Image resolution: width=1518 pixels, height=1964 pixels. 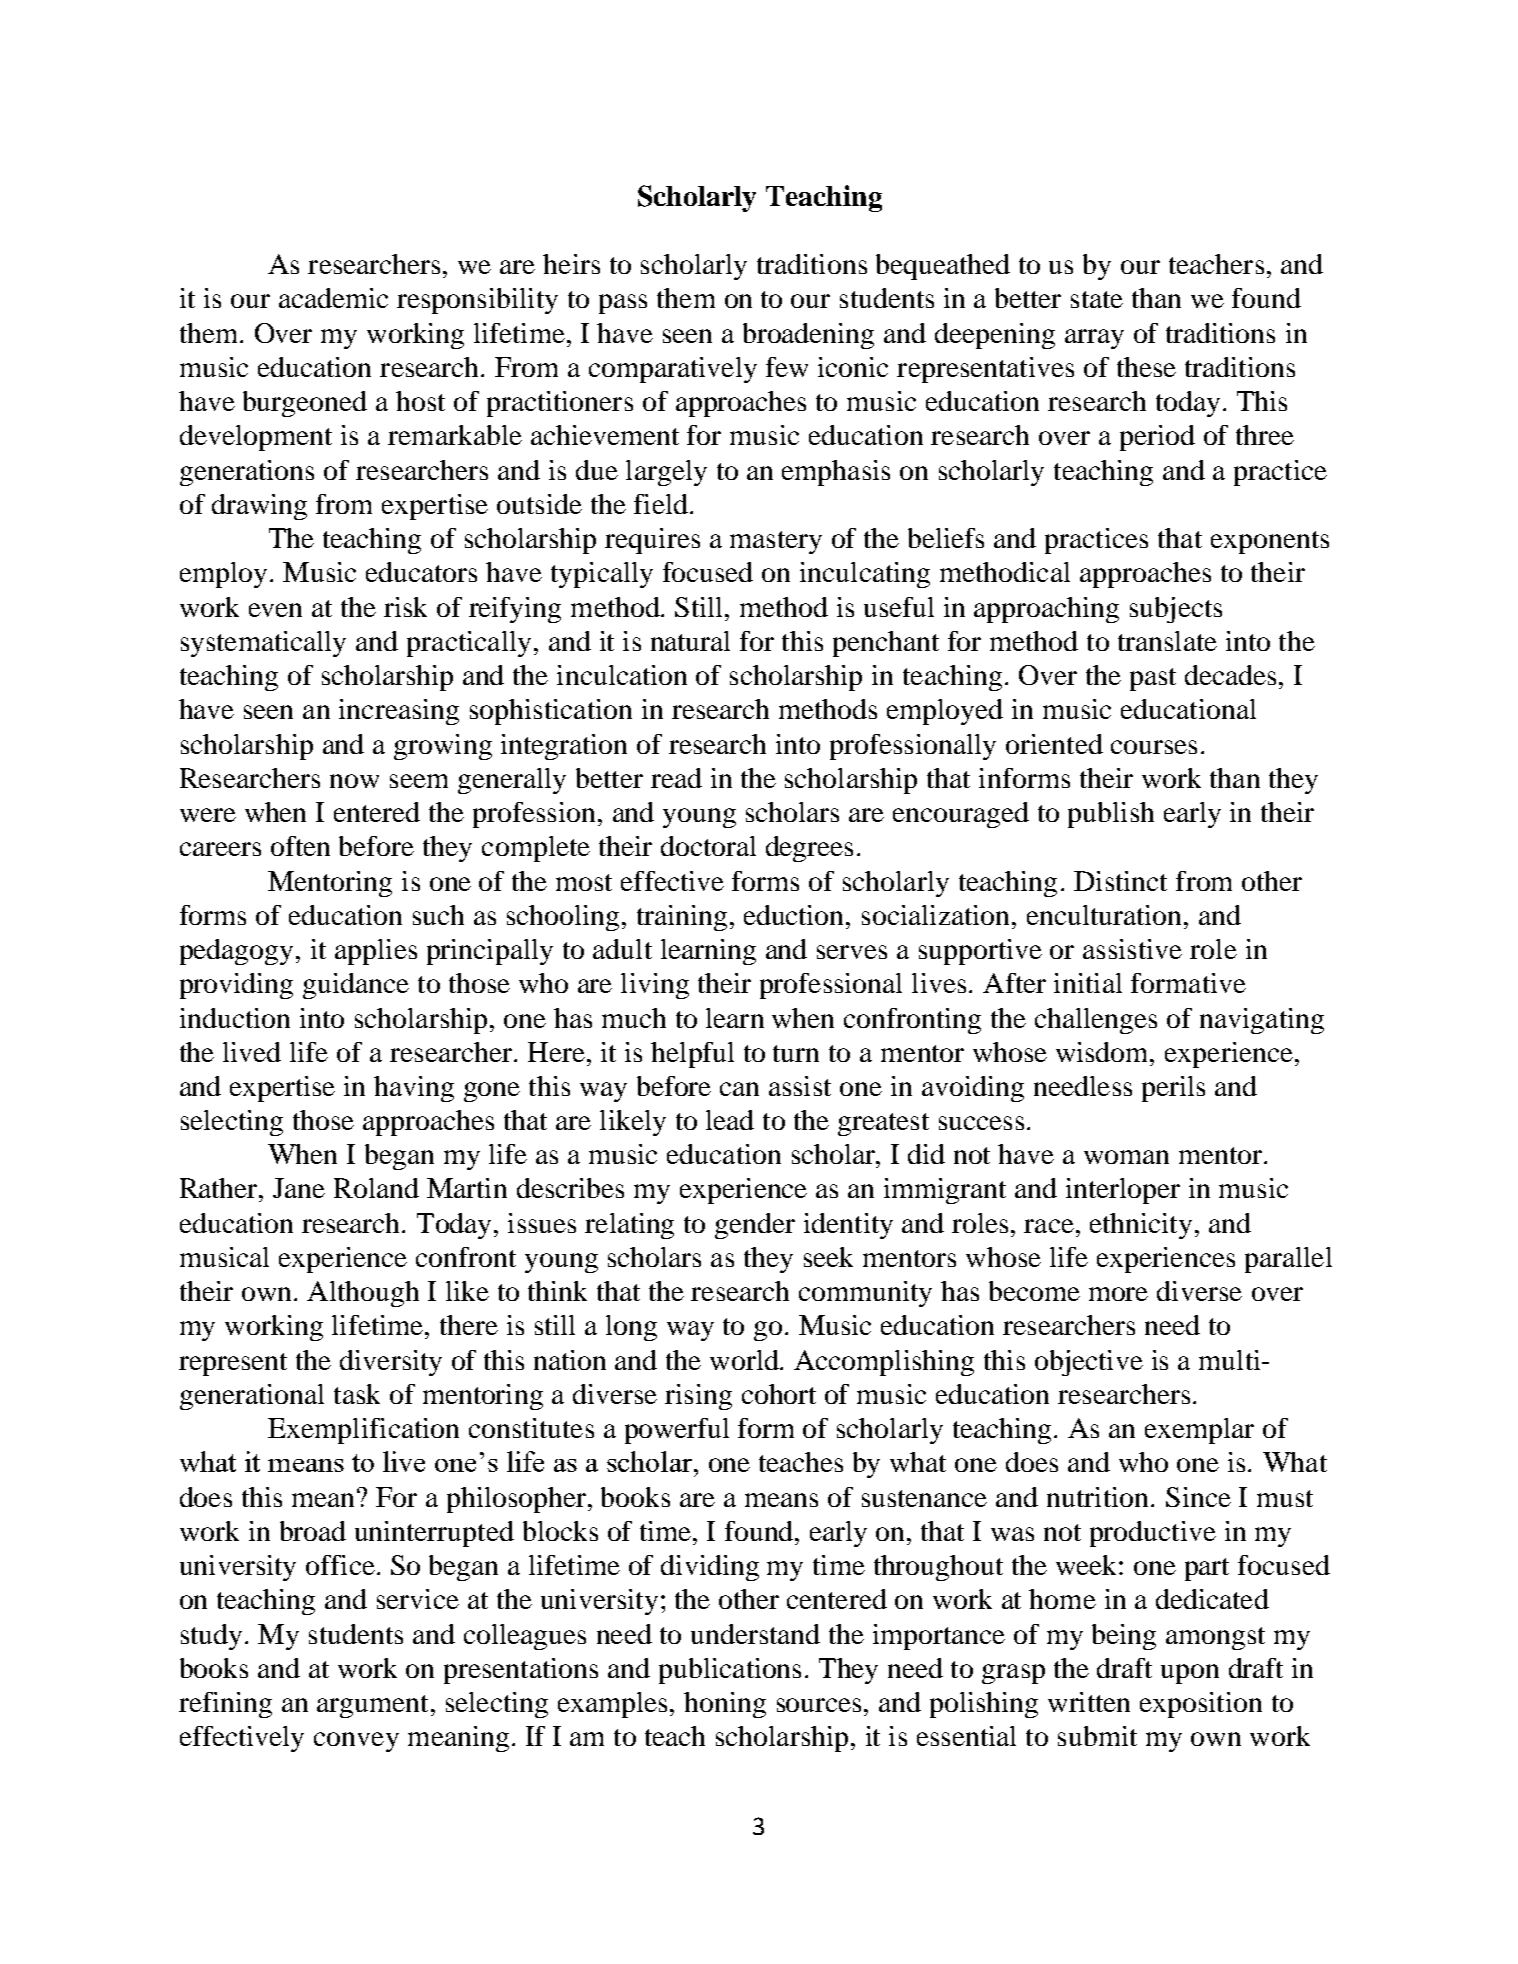 I want to click on Distinct, so click(x=1120, y=881).
